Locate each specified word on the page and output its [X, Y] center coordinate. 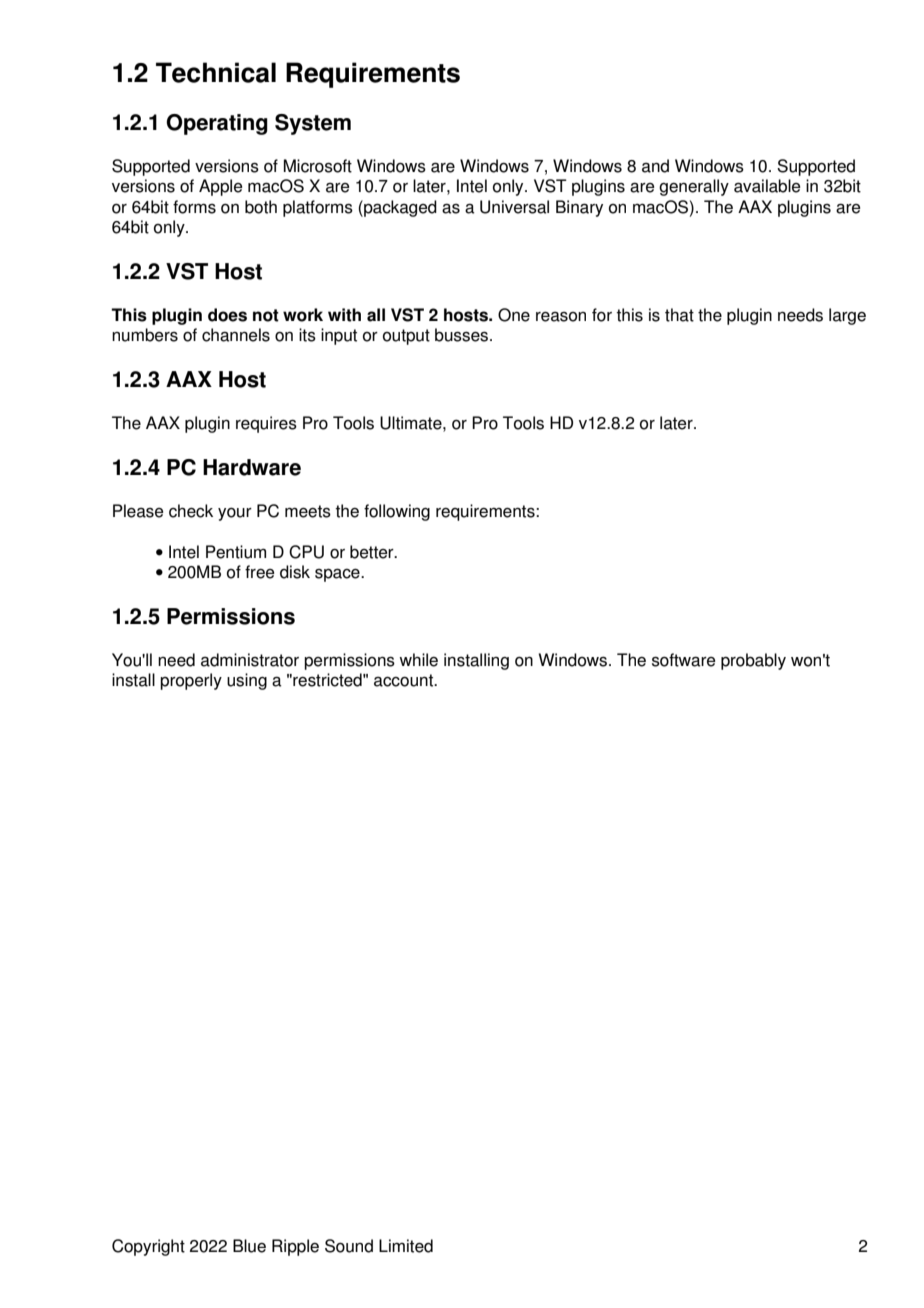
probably [753, 661]
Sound [349, 1246]
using [247, 681]
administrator [250, 660]
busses [463, 335]
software [684, 660]
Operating [217, 124]
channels [236, 335]
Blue [249, 1246]
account [404, 680]
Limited [406, 1246]
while [418, 660]
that [679, 315]
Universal [514, 207]
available [767, 186]
